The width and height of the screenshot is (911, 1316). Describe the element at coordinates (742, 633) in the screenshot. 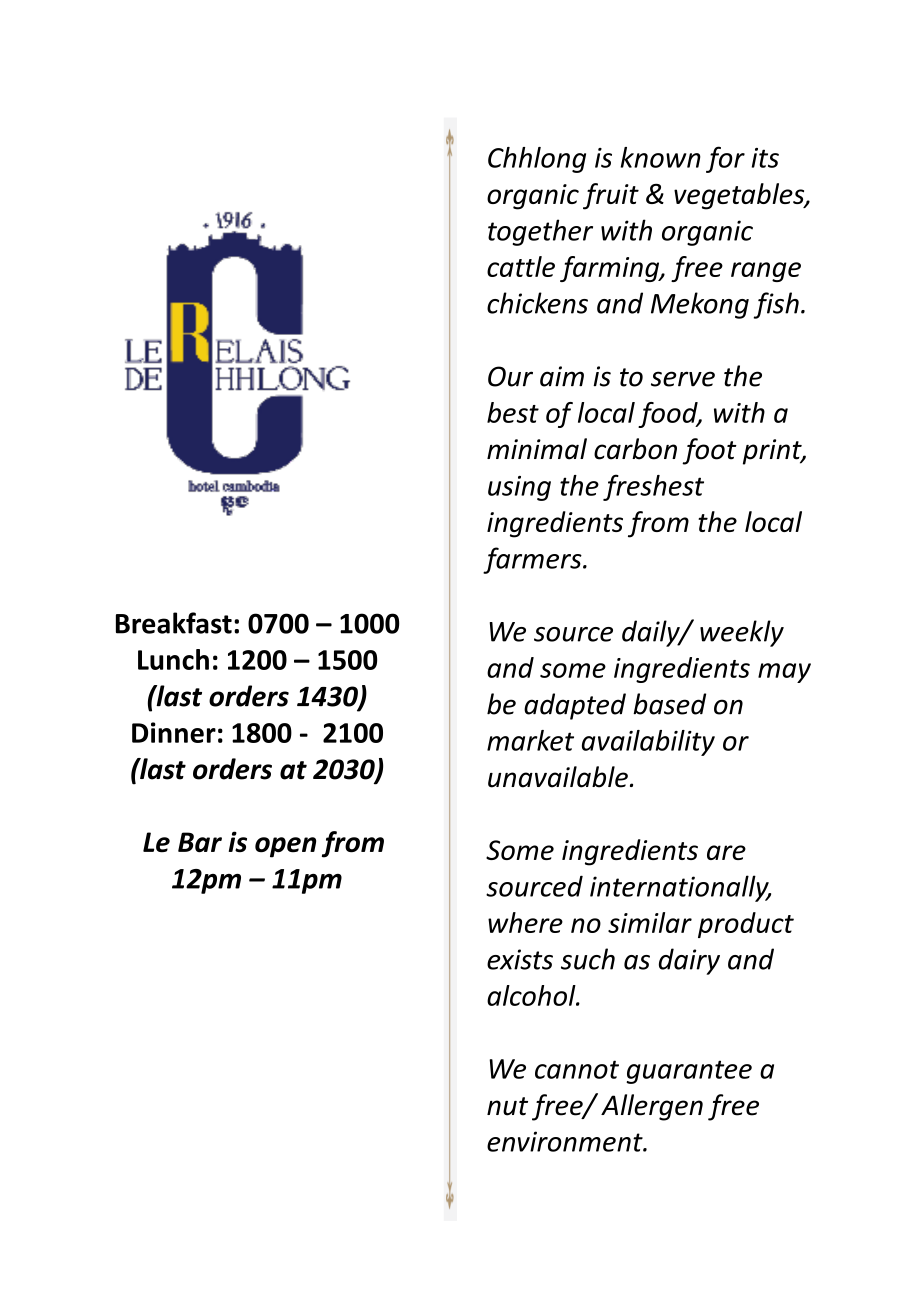

I see `weekly` at that location.
